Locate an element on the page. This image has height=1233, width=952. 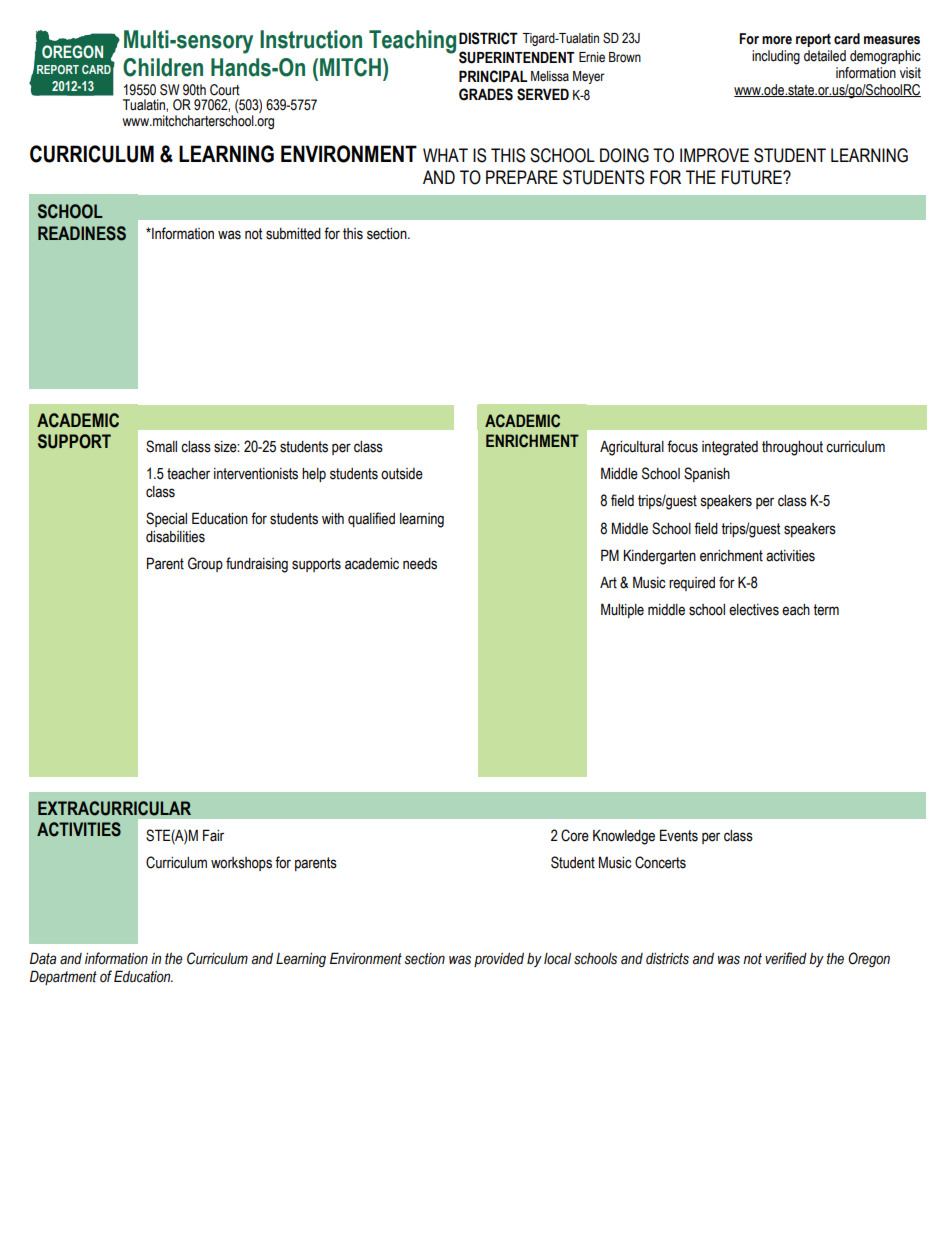
Children is located at coordinates (163, 67).
